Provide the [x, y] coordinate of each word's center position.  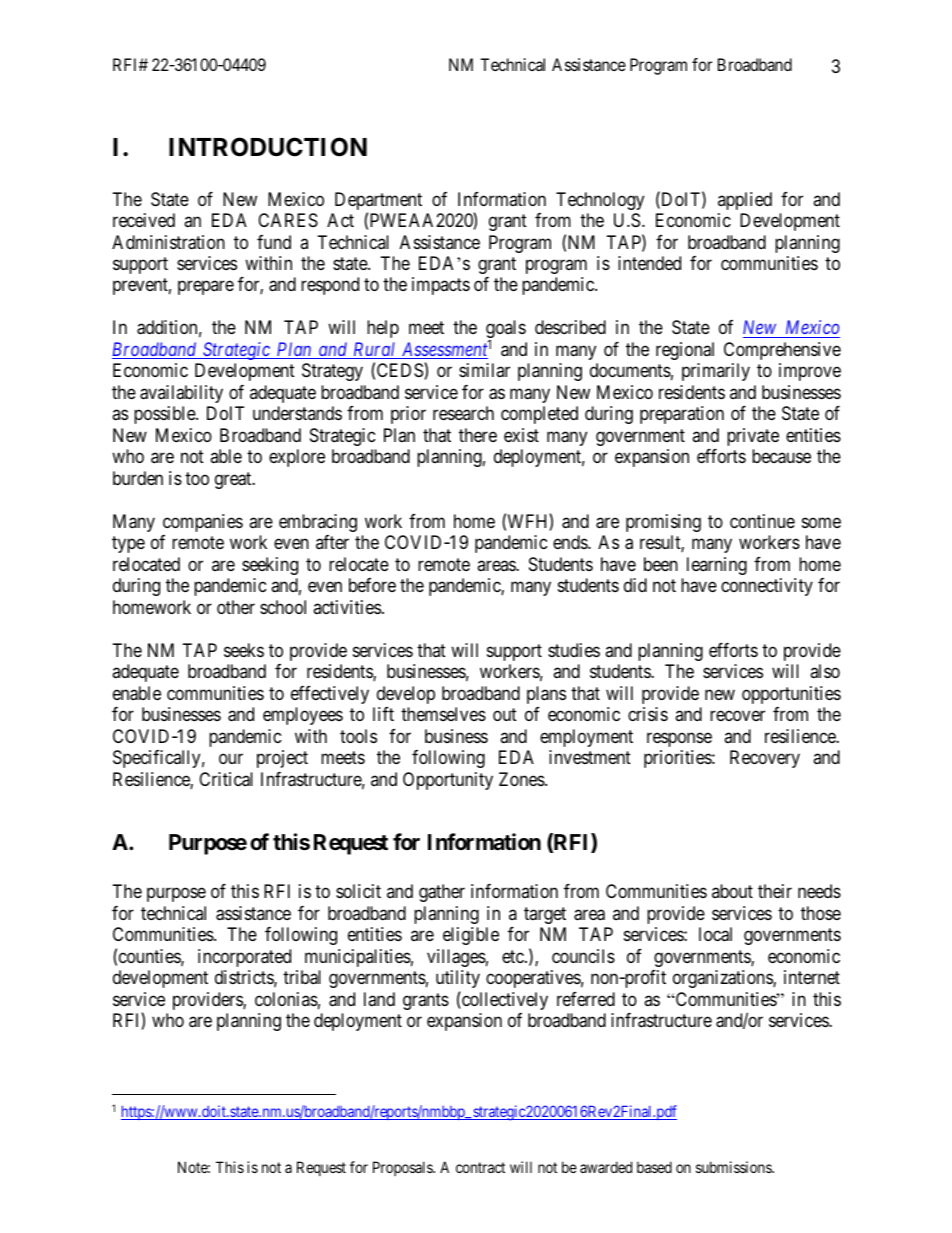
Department [378, 202]
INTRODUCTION [268, 147]
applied [745, 201]
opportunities [791, 695]
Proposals [403, 1168]
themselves [443, 714]
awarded [606, 1167]
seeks [244, 650]
